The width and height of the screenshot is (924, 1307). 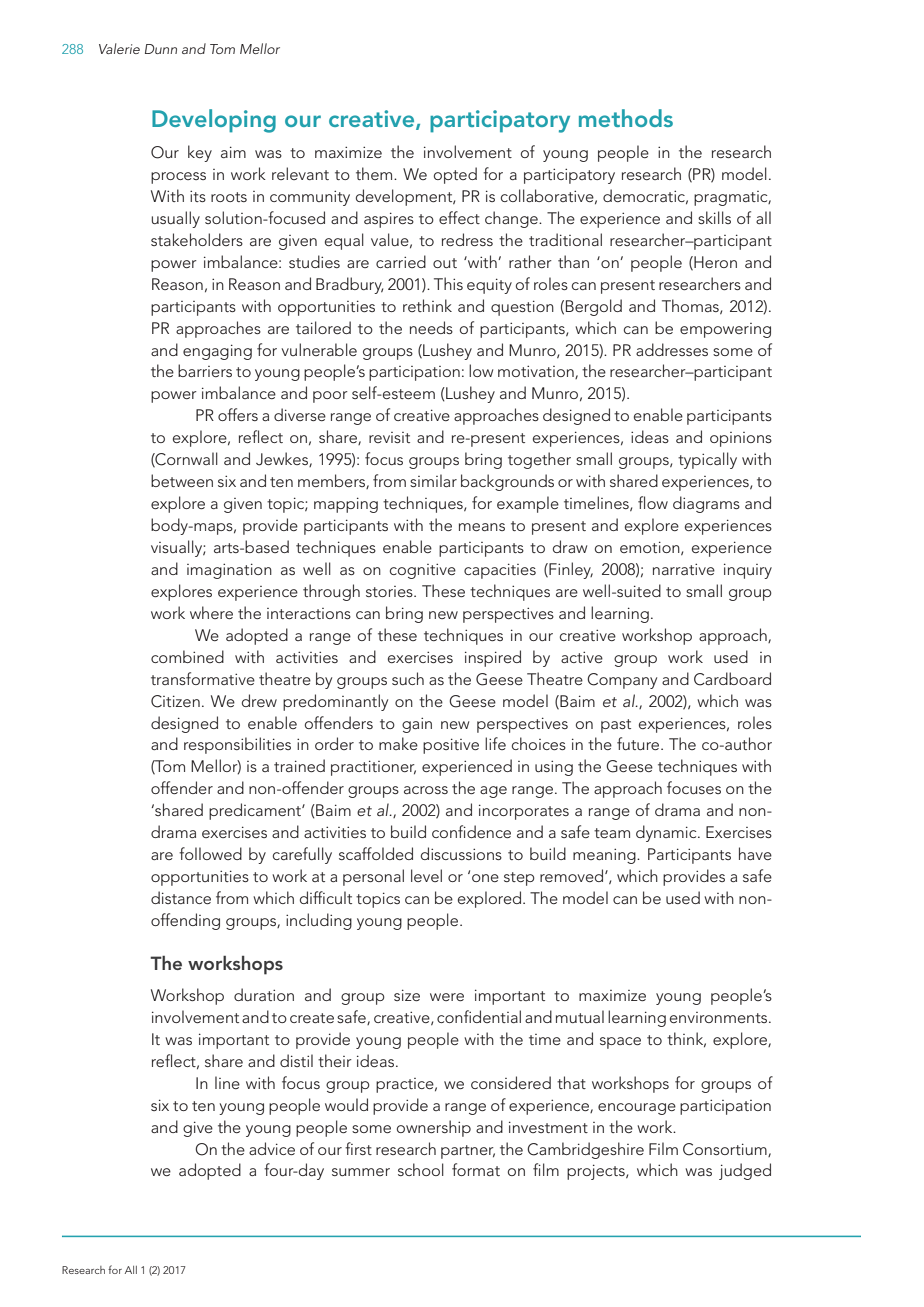 What do you see at coordinates (626, 118) in the screenshot?
I see `methods` at bounding box center [626, 118].
